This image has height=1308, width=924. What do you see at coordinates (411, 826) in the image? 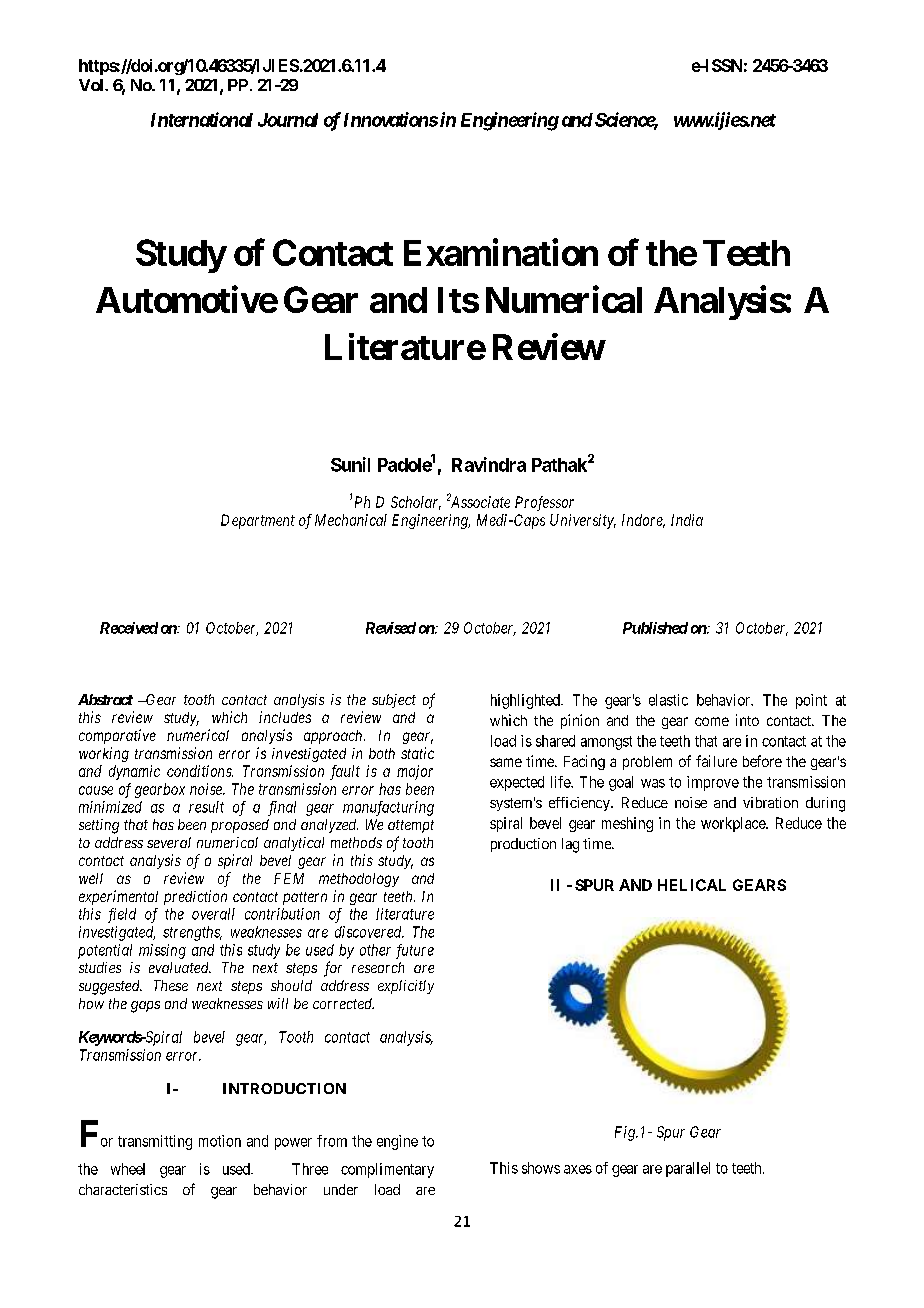
I see `attempt` at bounding box center [411, 826].
